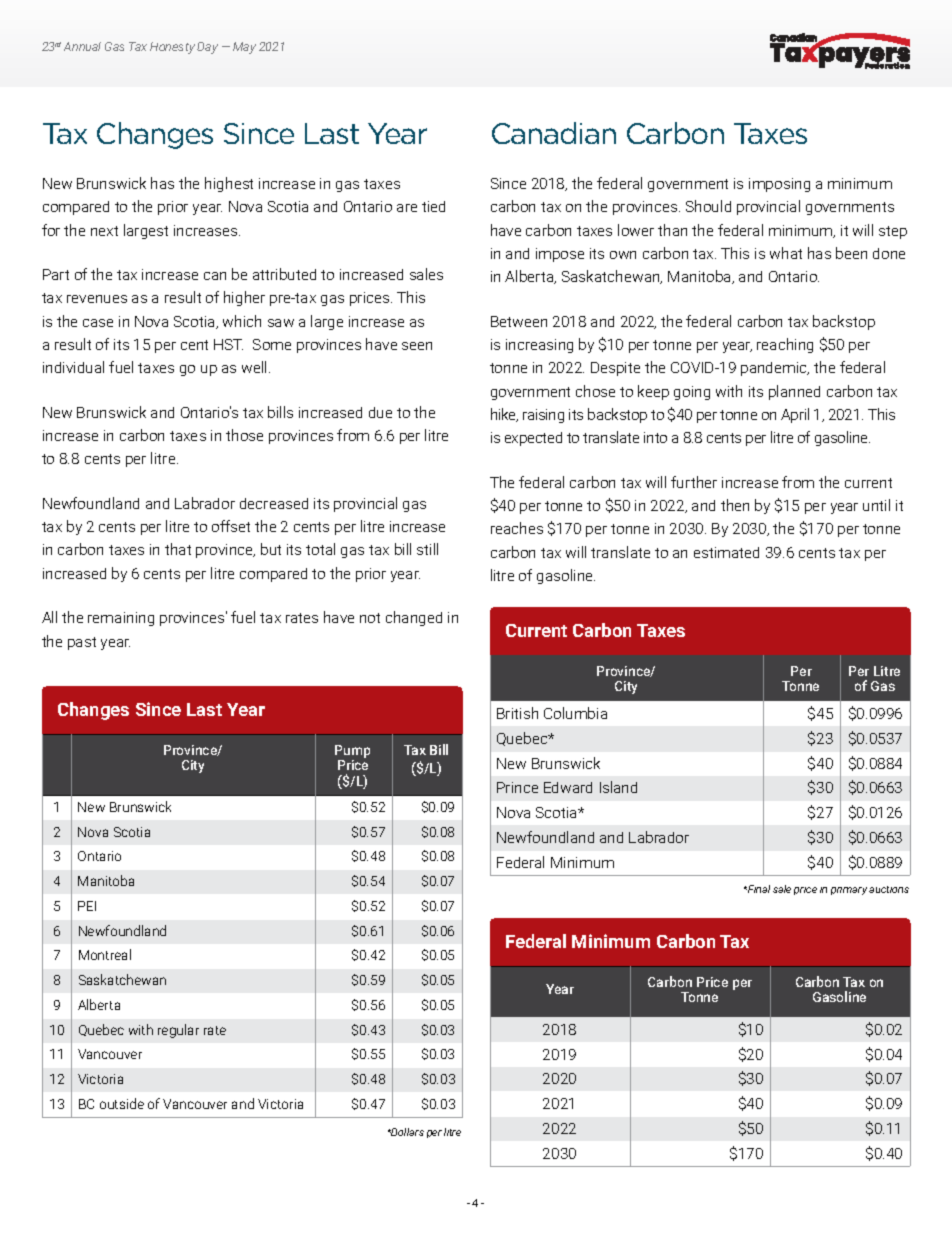  What do you see at coordinates (726, 552) in the screenshot?
I see `estimated` at bounding box center [726, 552].
